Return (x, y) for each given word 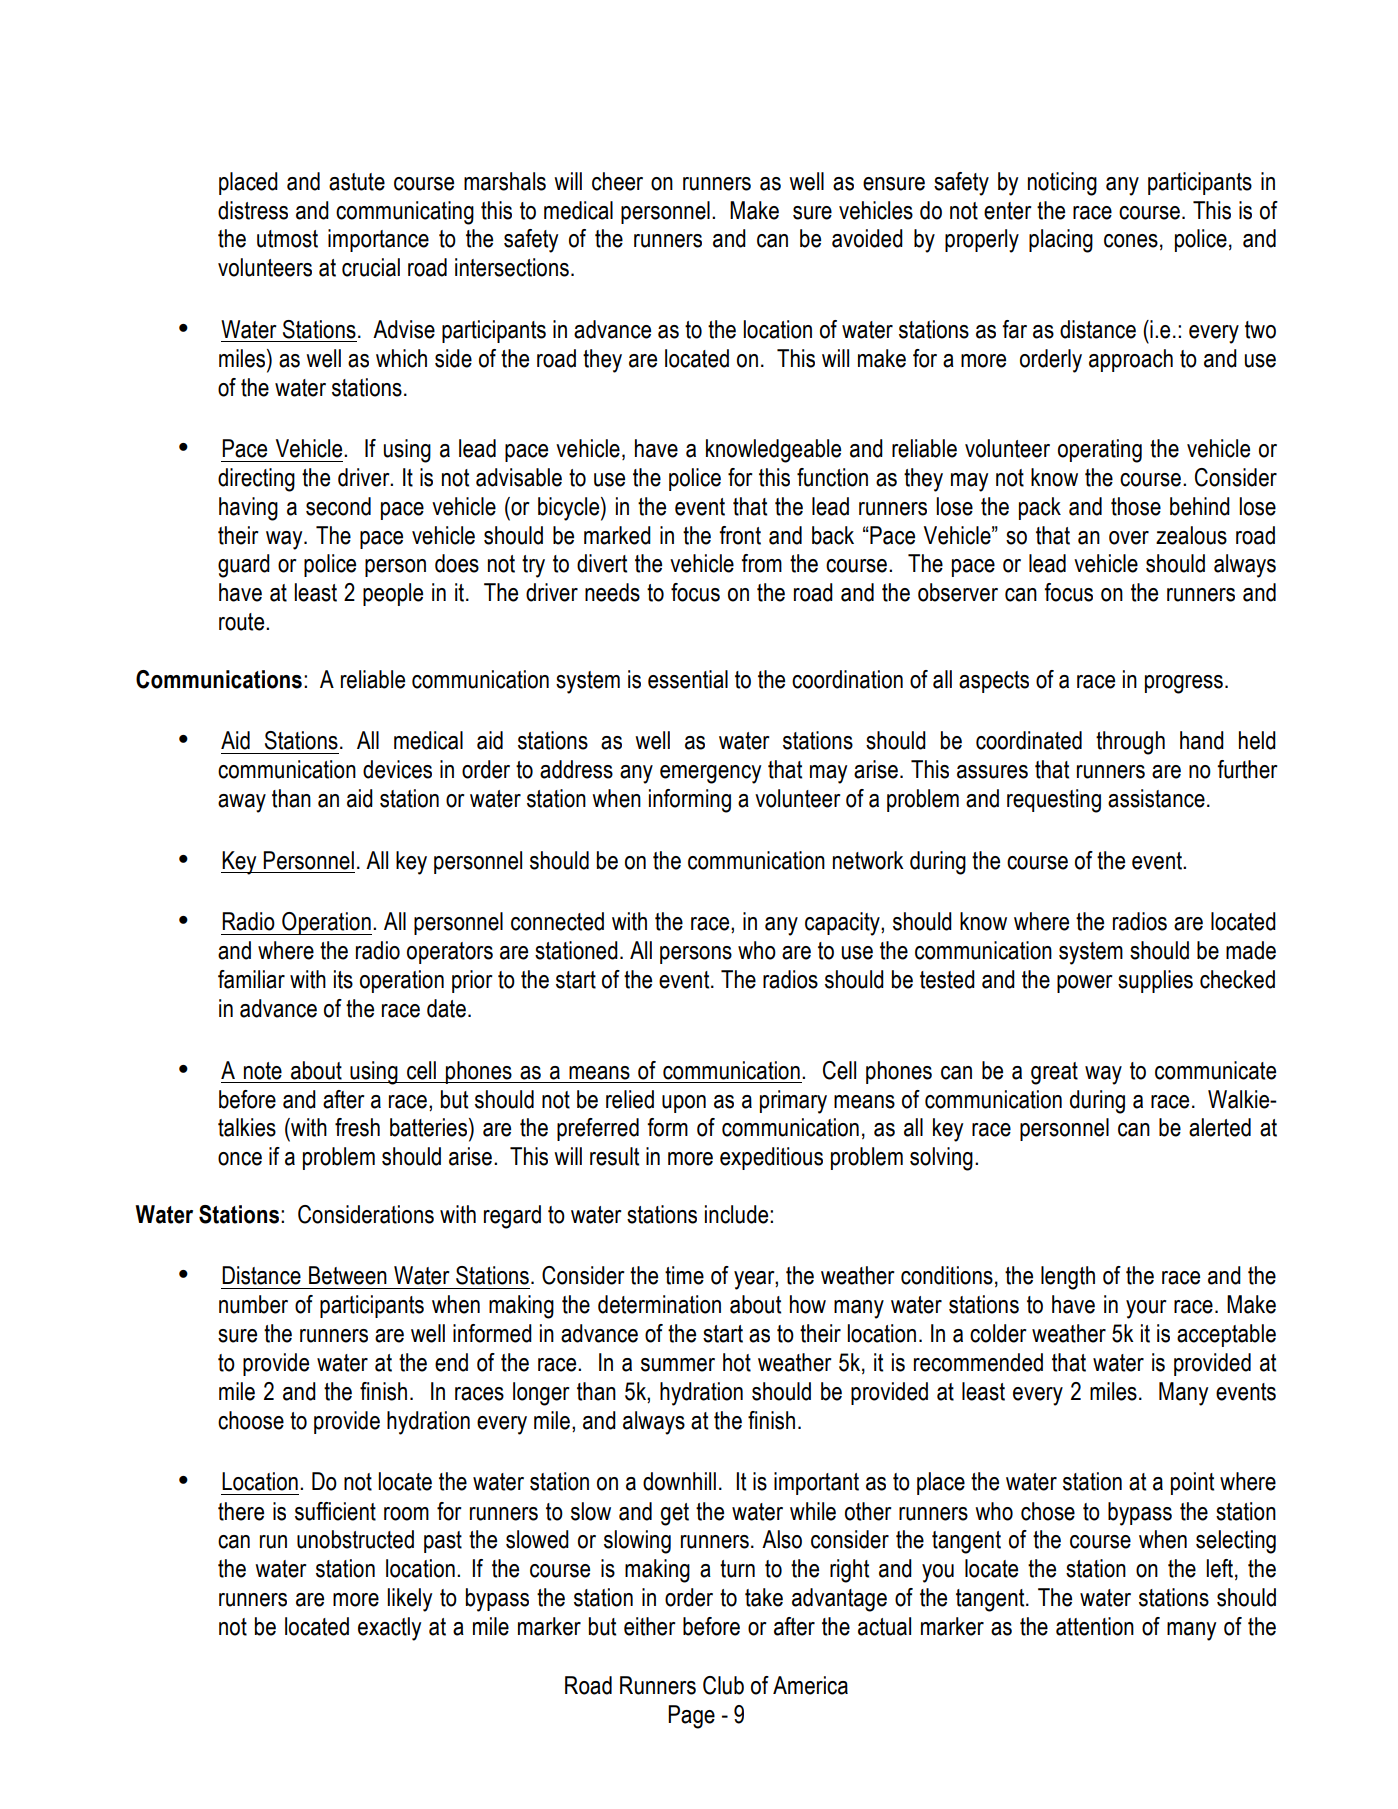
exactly (389, 1629)
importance (378, 240)
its (343, 979)
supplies (1155, 981)
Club (723, 1685)
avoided (867, 238)
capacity (843, 924)
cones (1131, 241)
